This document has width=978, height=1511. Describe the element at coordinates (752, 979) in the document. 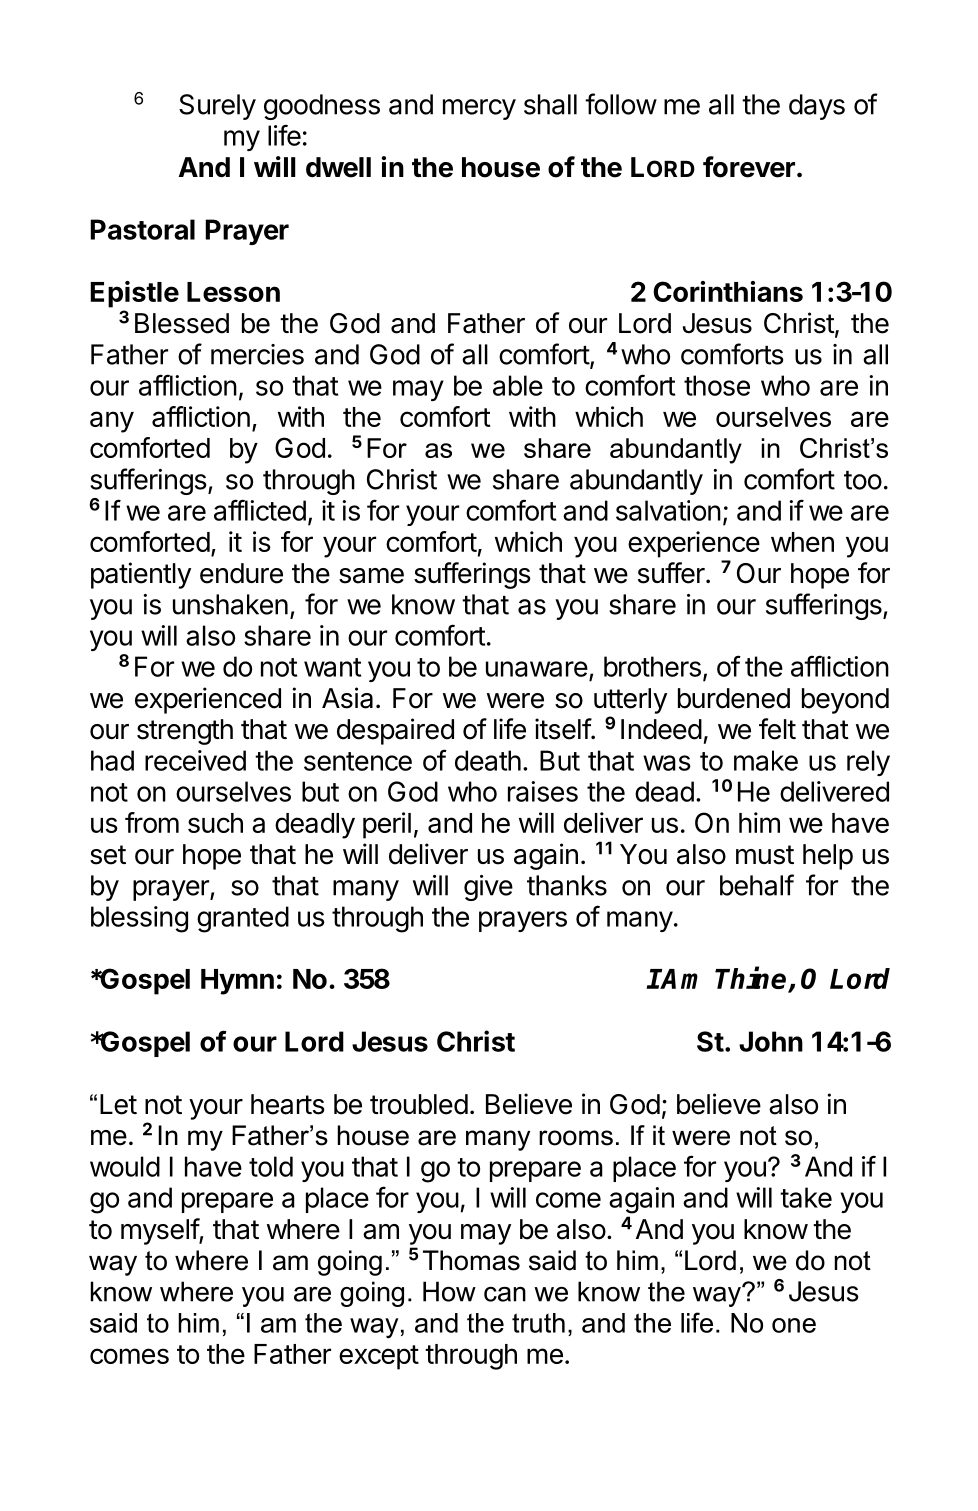

I see `Thine` at that location.
